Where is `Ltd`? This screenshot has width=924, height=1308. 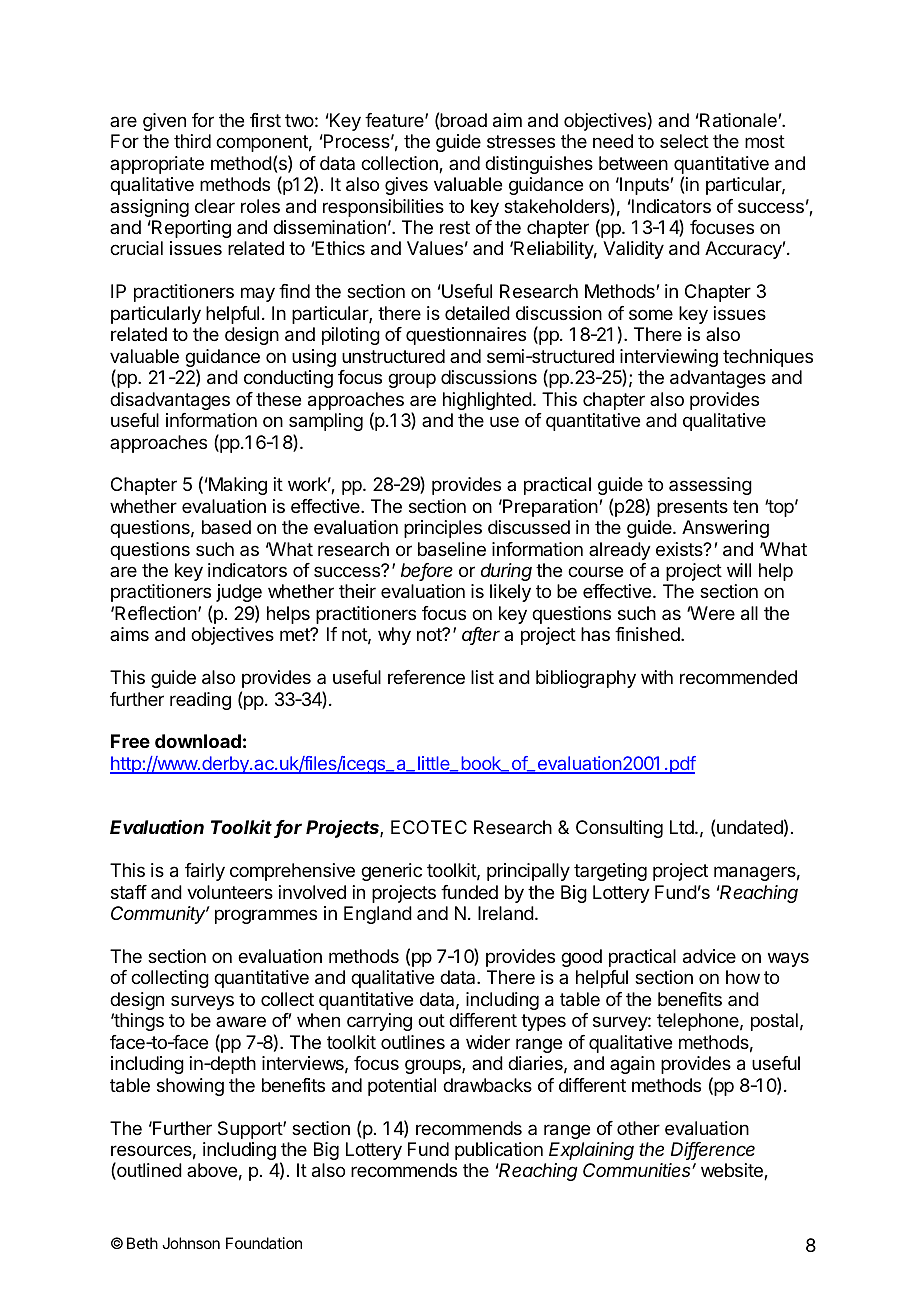
Ltd is located at coordinates (683, 827).
